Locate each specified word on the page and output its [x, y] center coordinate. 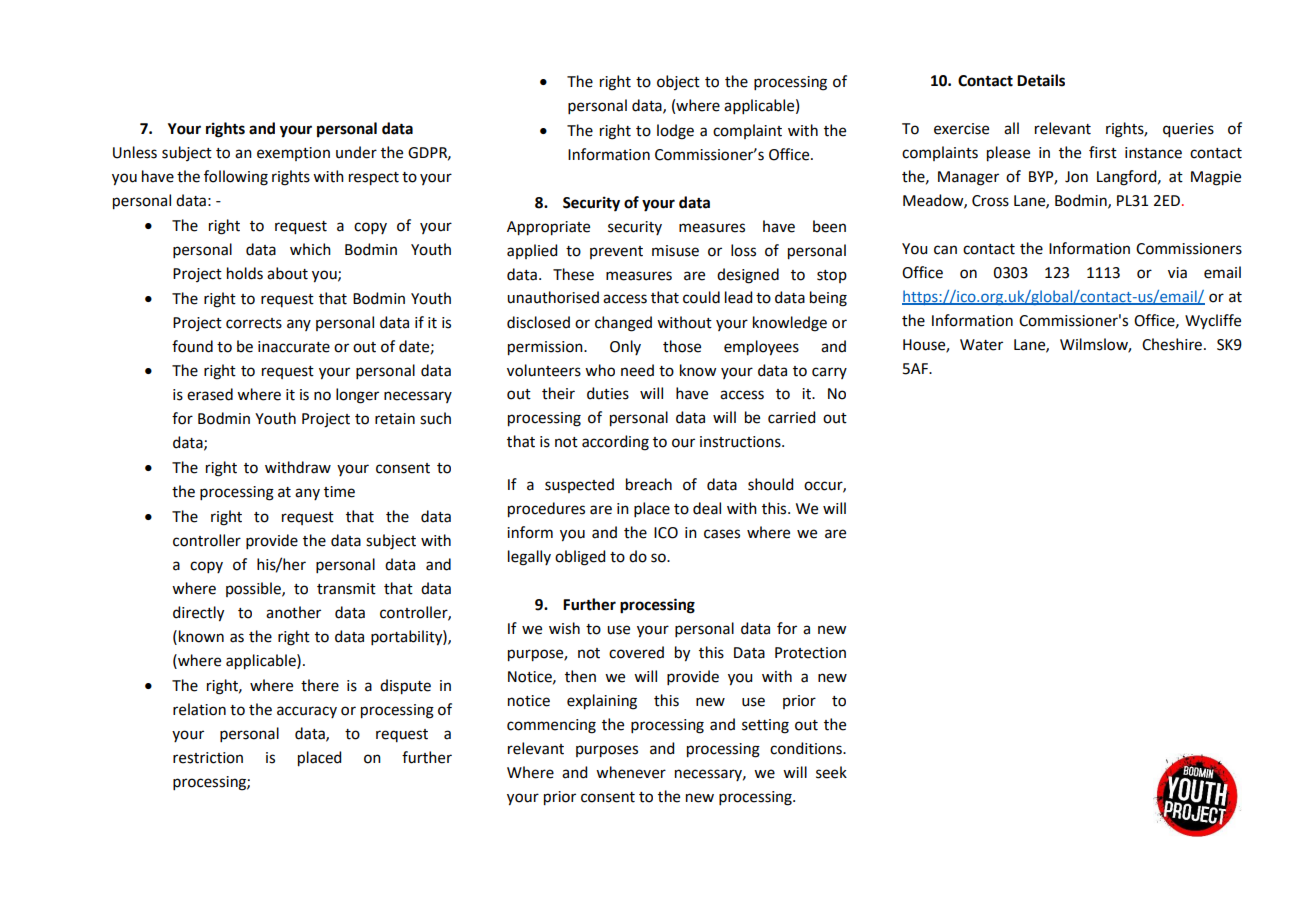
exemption [293, 154]
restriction [208, 758]
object [678, 82]
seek [831, 772]
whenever [631, 772]
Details [1041, 80]
